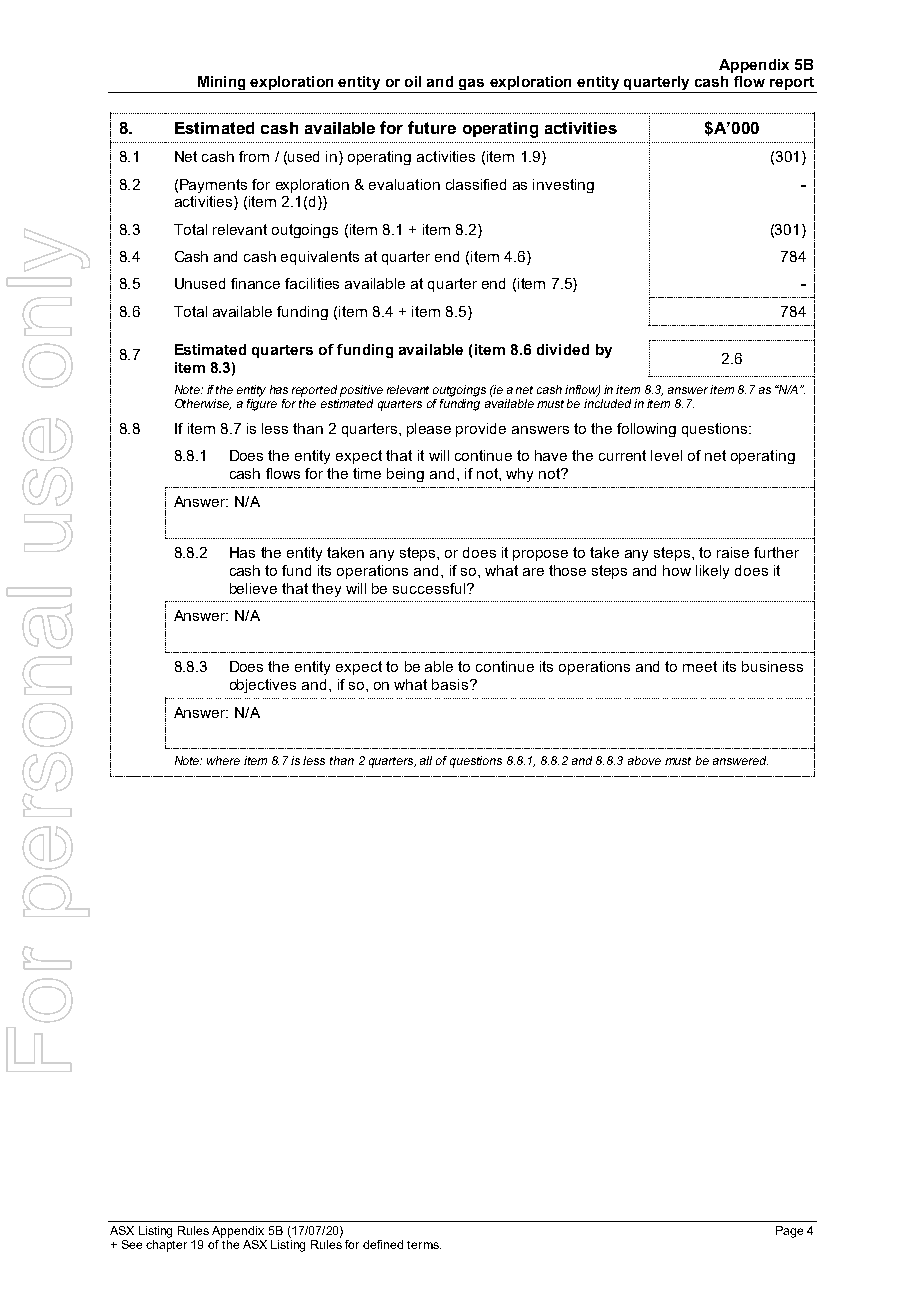 The height and width of the image is (1307, 924). I want to click on all, so click(426, 760).
